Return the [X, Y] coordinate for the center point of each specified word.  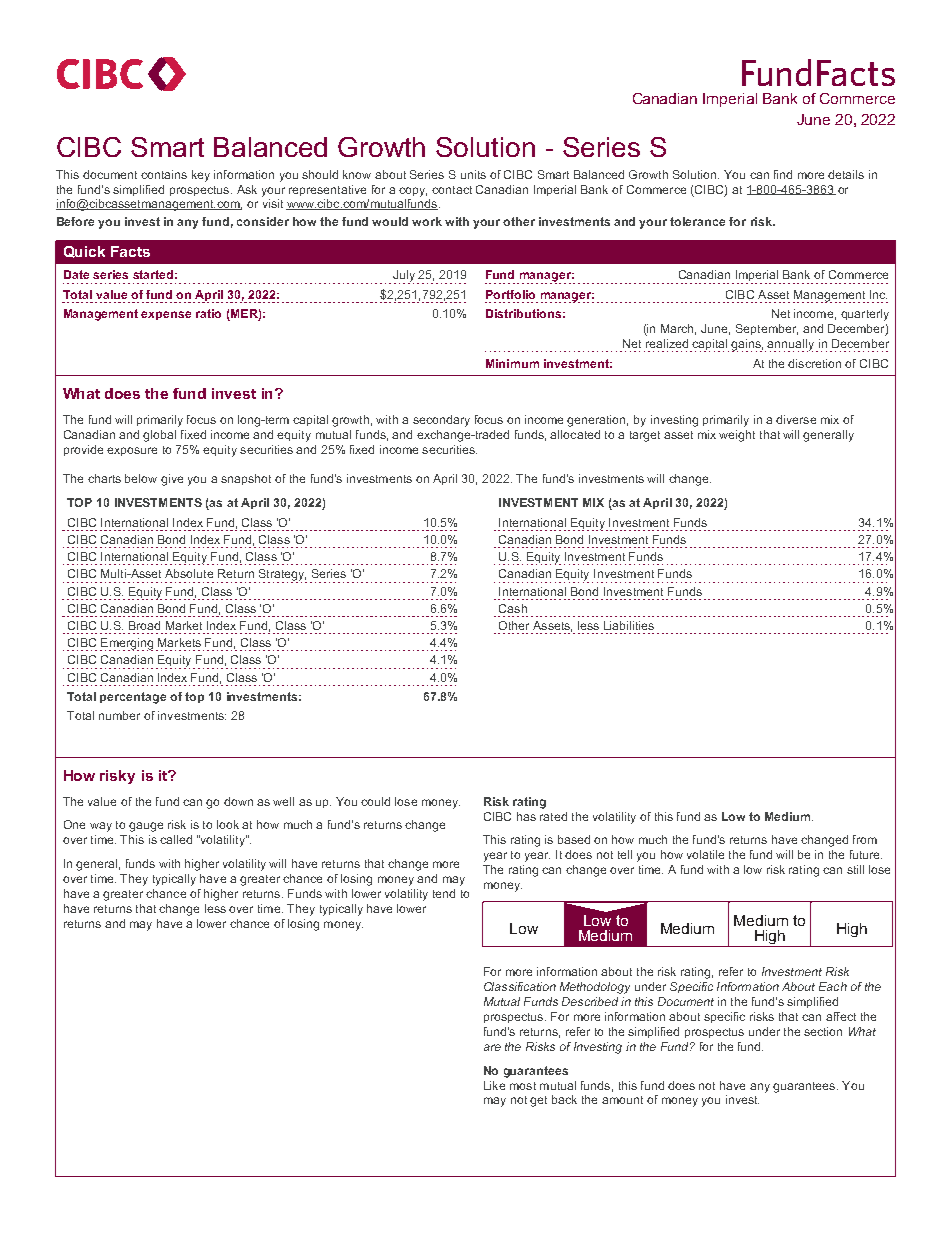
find [783, 174]
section [823, 1031]
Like [494, 1085]
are [492, 1047]
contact [452, 190]
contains [164, 174]
